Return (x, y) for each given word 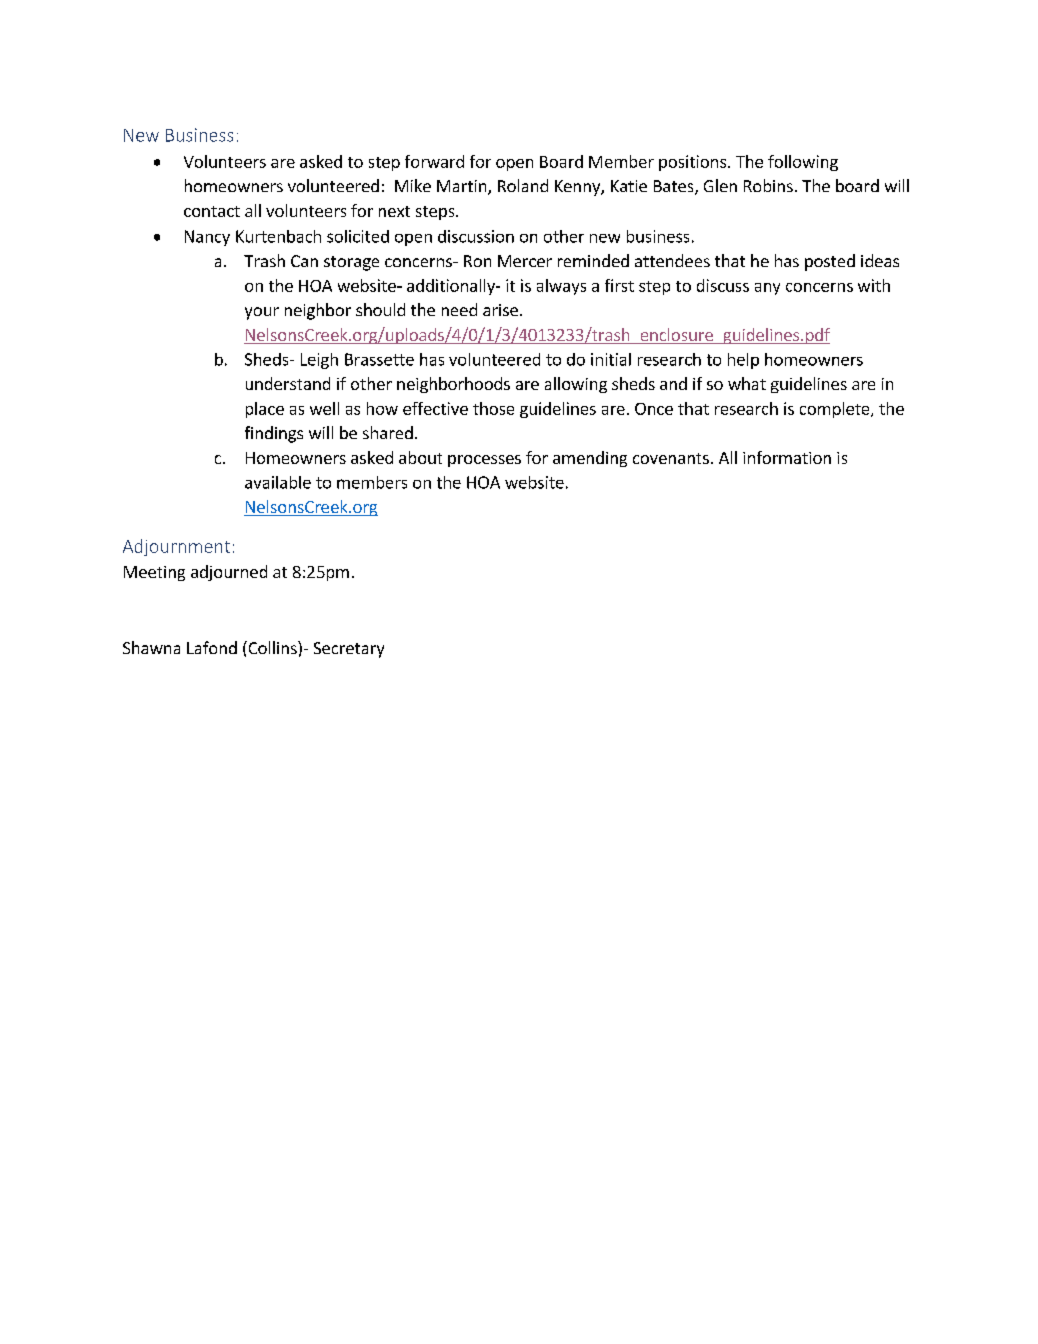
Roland (523, 185)
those (493, 408)
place (265, 410)
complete (836, 410)
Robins (768, 185)
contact (212, 211)
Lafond (212, 647)
